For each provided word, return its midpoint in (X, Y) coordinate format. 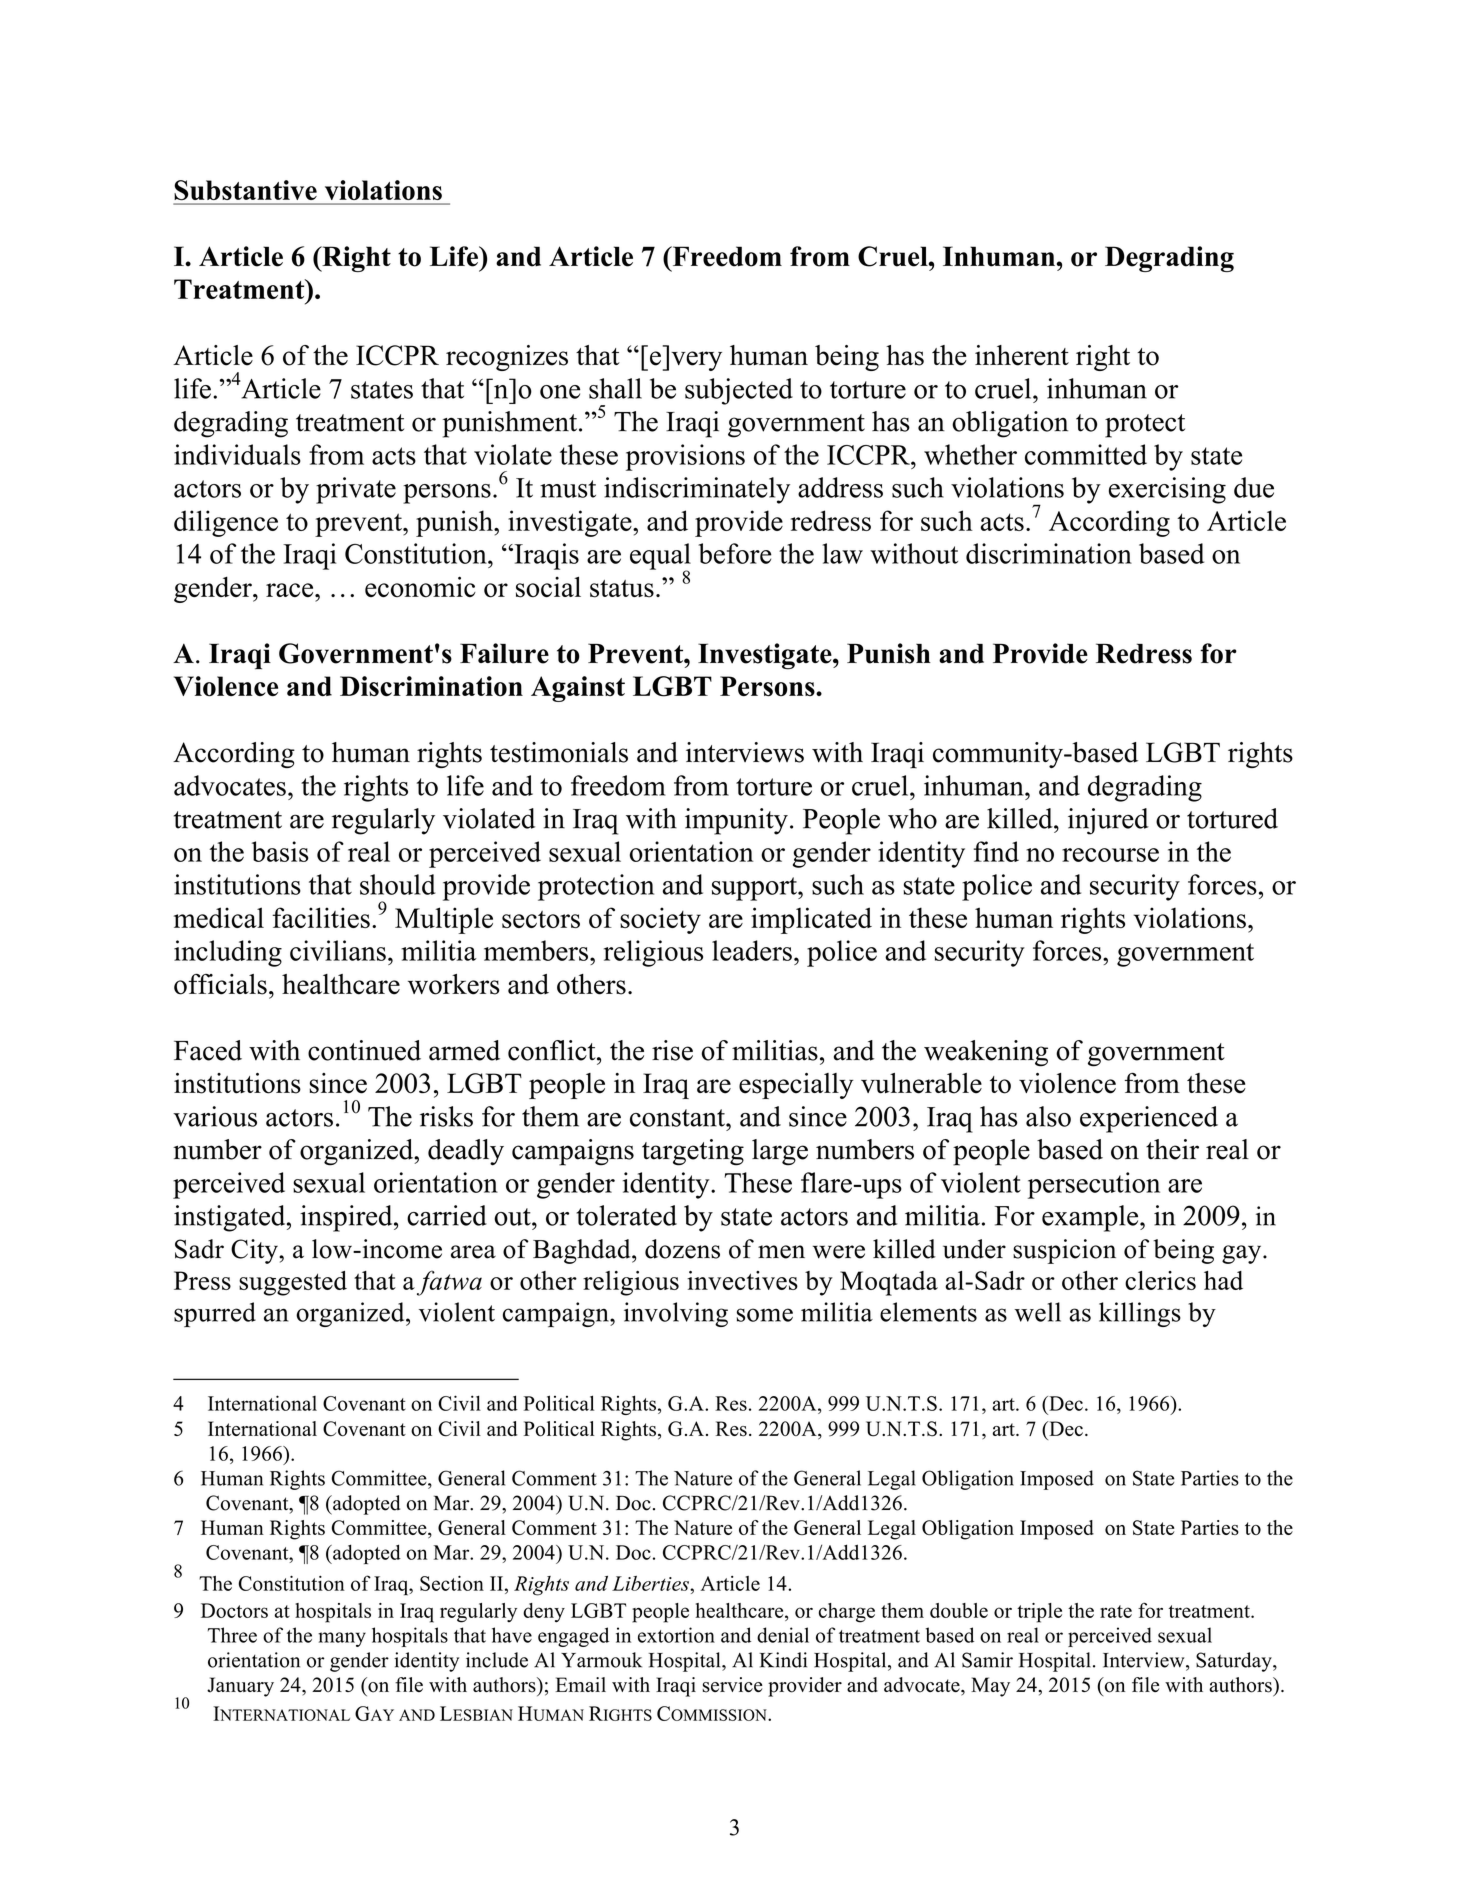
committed (1086, 454)
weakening (986, 1053)
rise (672, 1050)
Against (578, 689)
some (765, 1315)
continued (364, 1050)
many (342, 1639)
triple (1039, 1613)
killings (1140, 1314)
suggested (293, 1283)
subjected (739, 391)
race (291, 590)
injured (1108, 821)
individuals (237, 454)
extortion (676, 1635)
